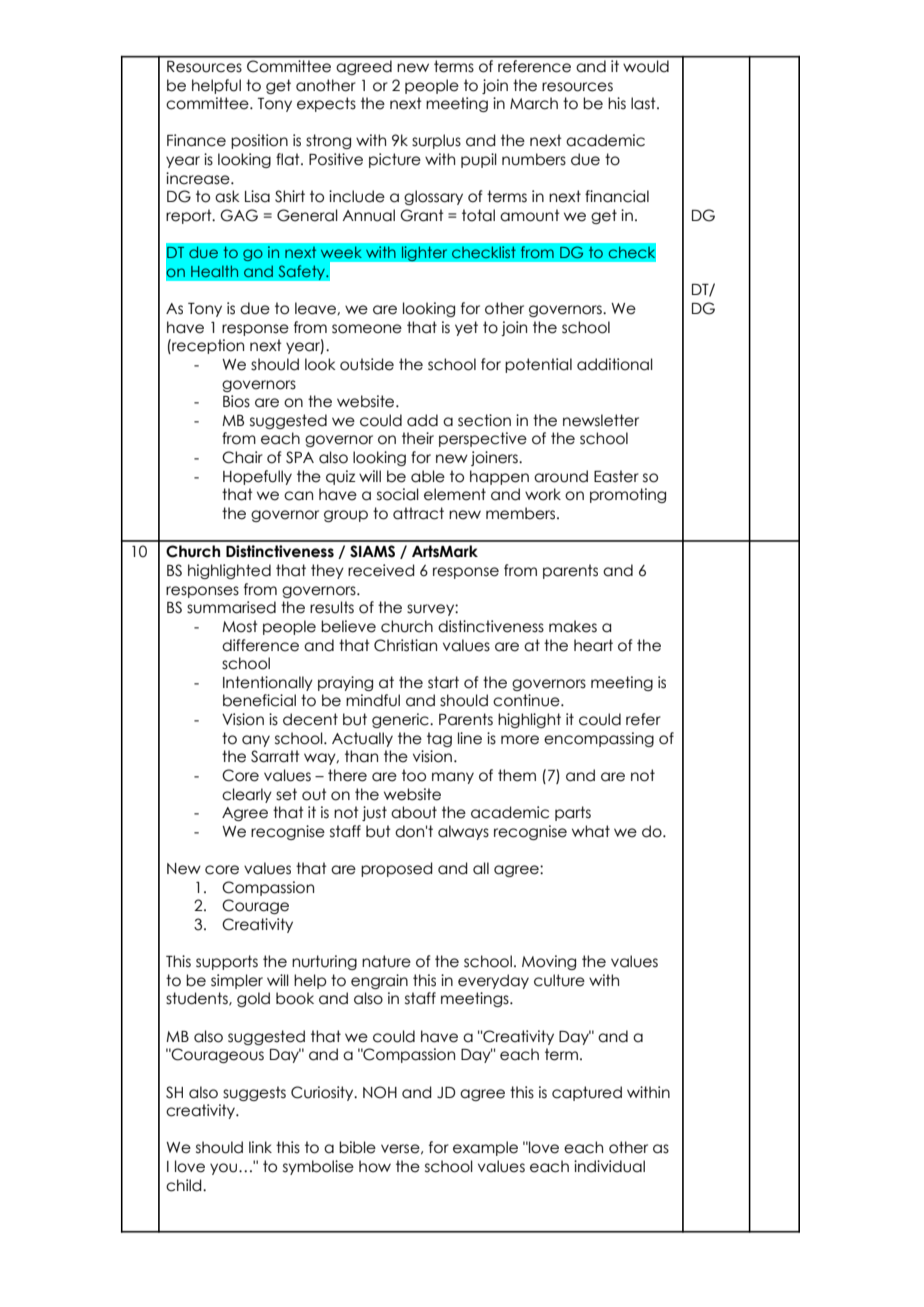 The height and width of the screenshot is (1307, 924). What do you see at coordinates (260, 1147) in the screenshot?
I see `link` at bounding box center [260, 1147].
